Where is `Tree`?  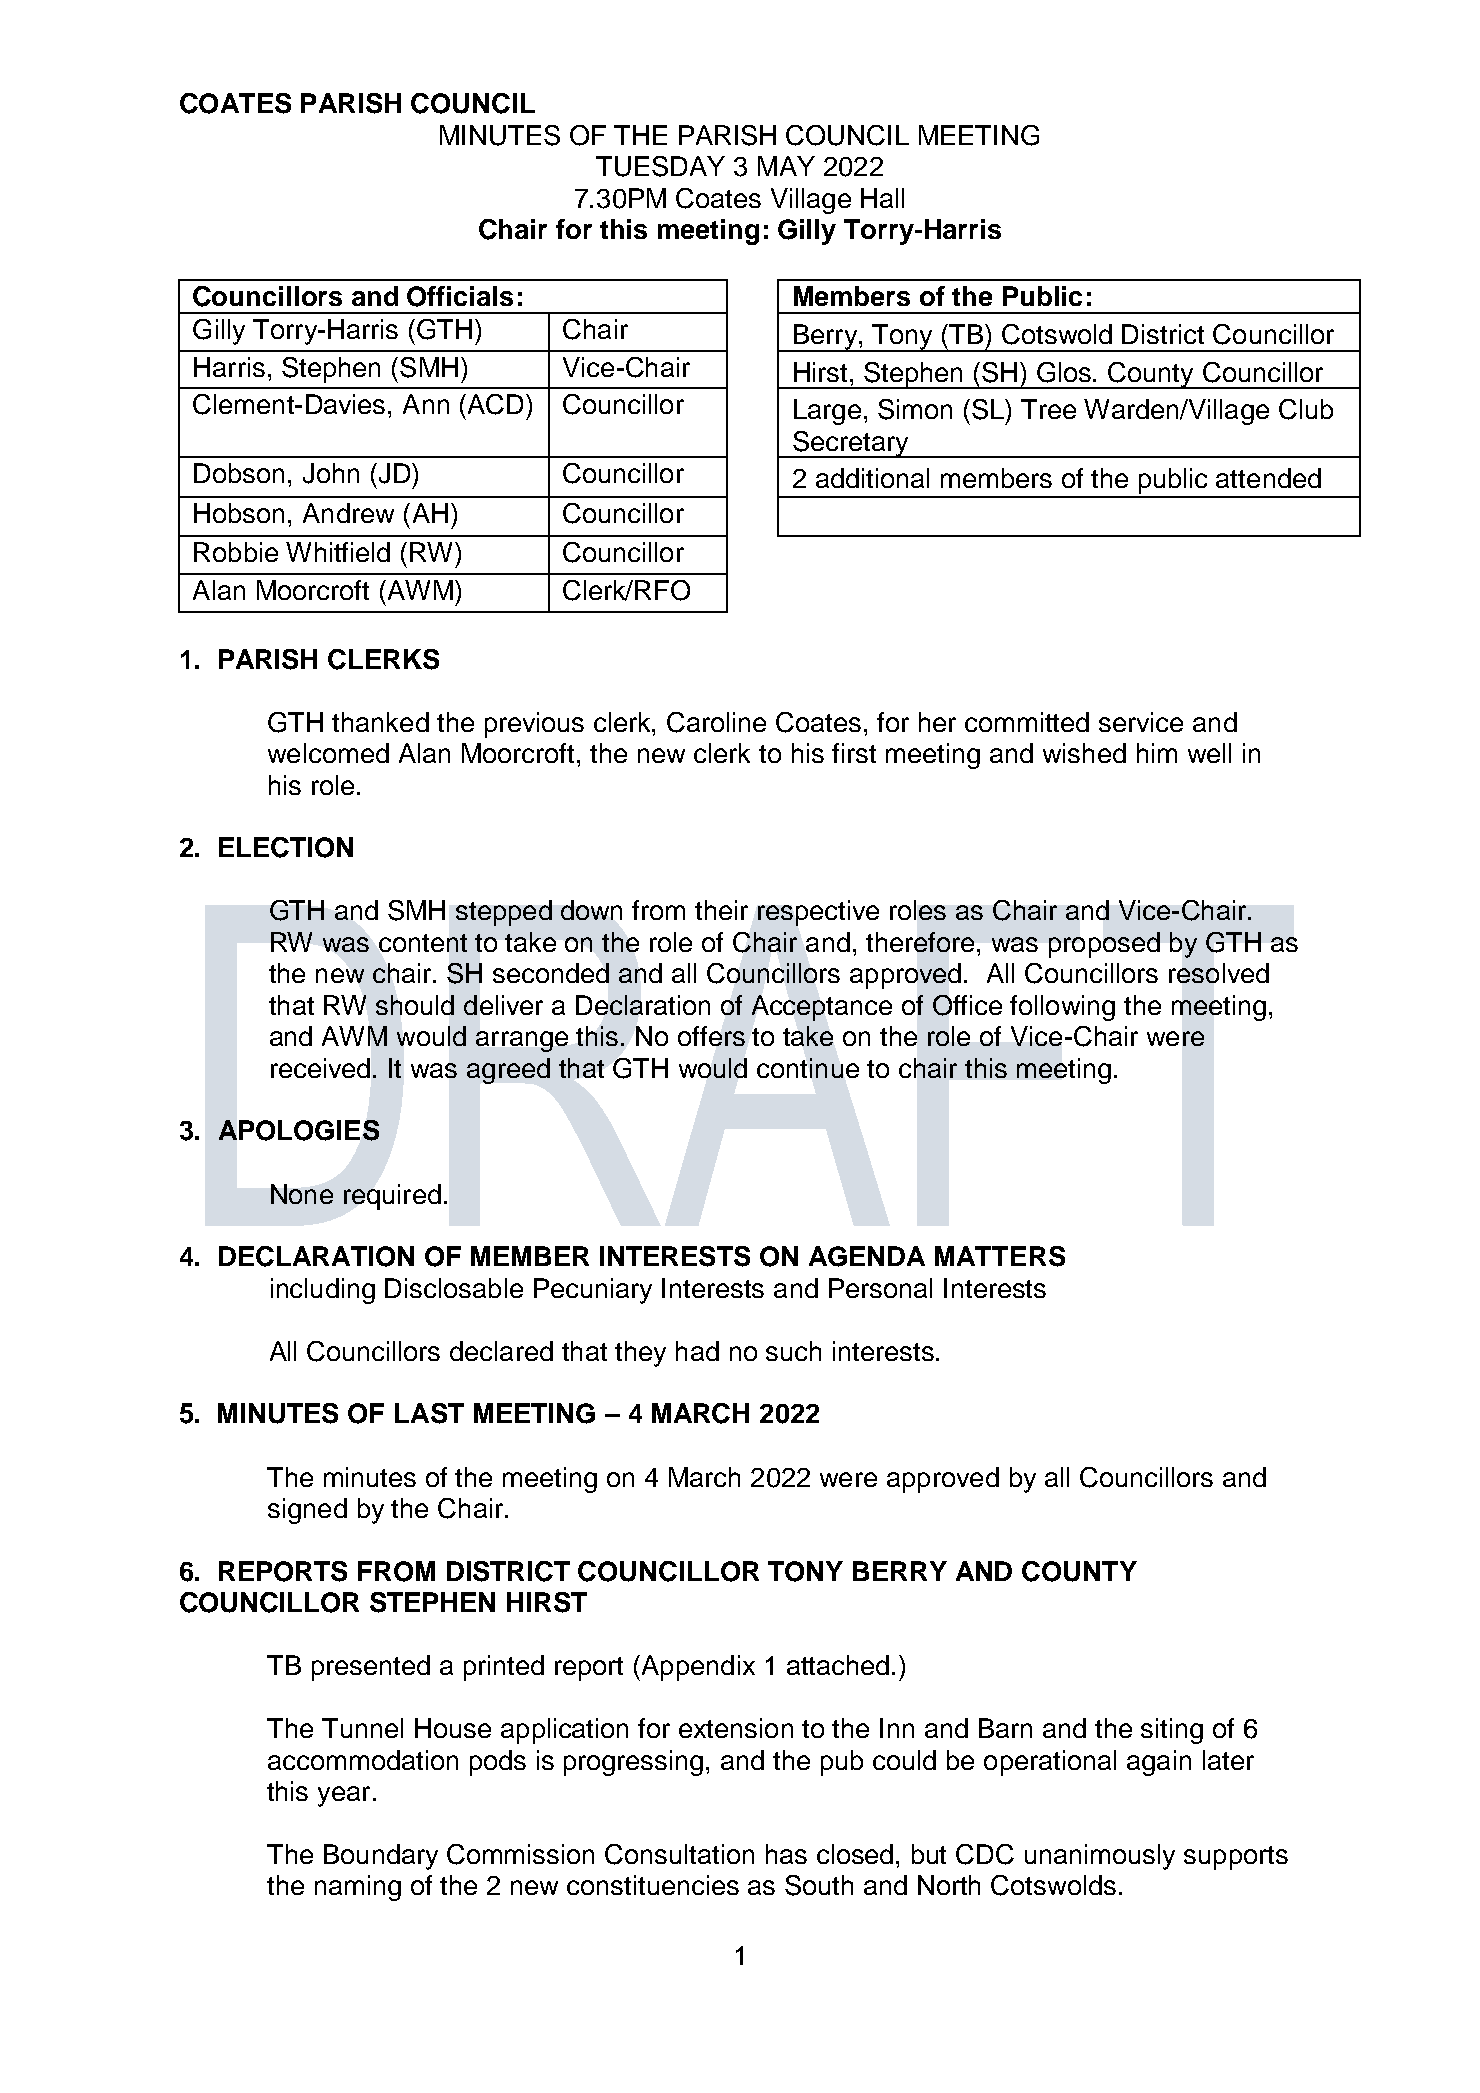 Tree is located at coordinates (1048, 409).
